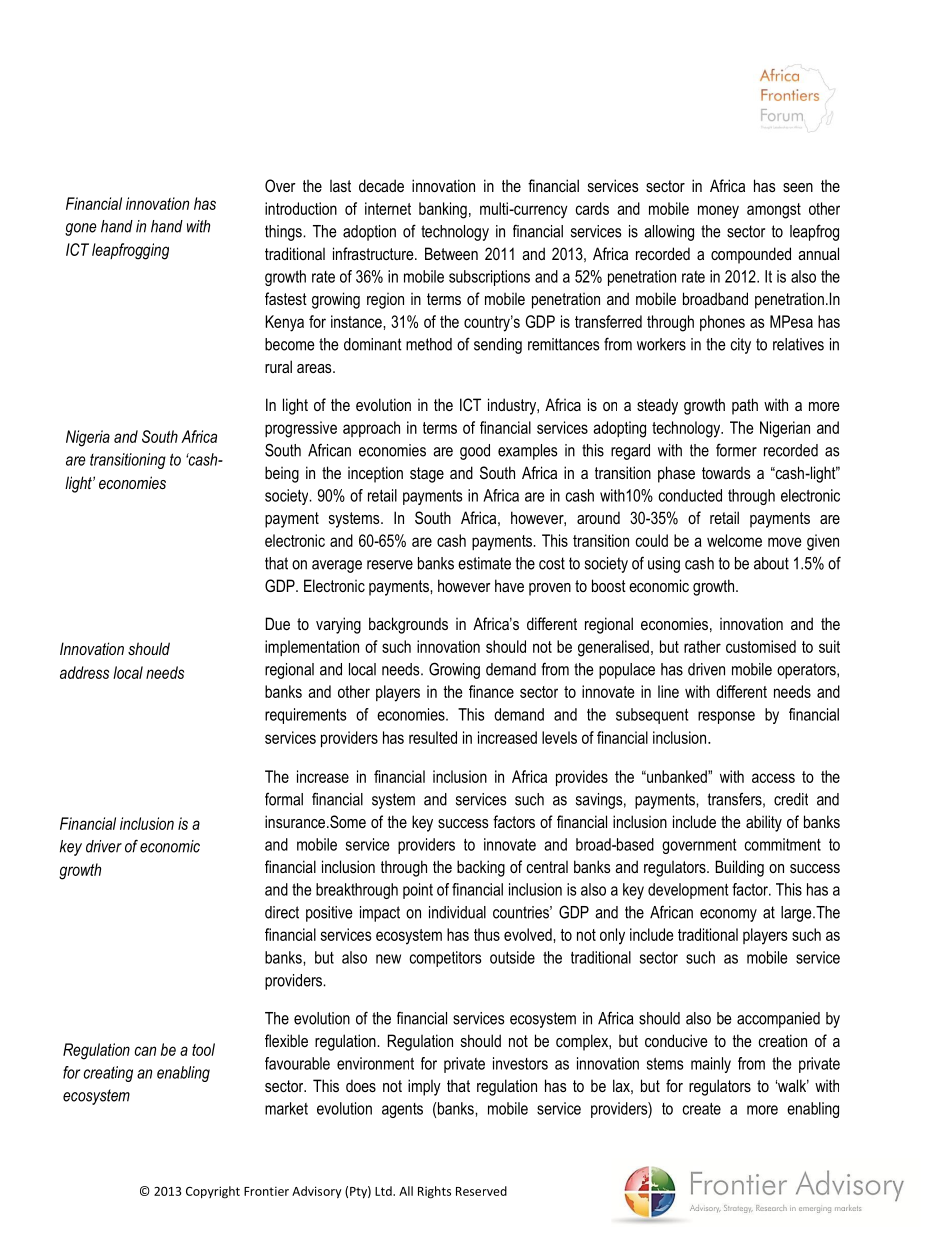 The image size is (952, 1233). I want to click on Due, so click(278, 623).
